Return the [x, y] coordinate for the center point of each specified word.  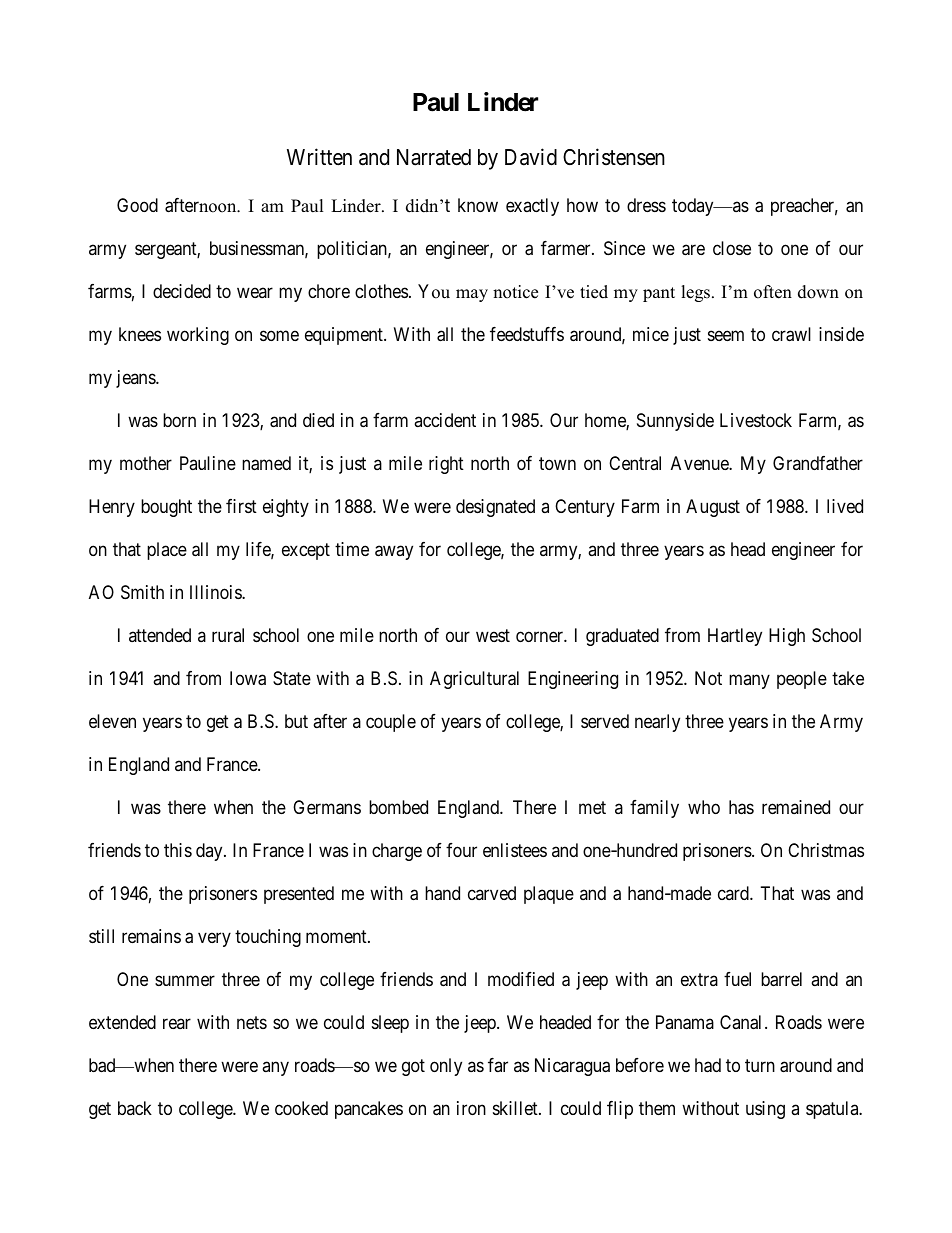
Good [137, 205]
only [446, 1067]
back [135, 1108]
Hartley [735, 637]
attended [160, 635]
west [493, 635]
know [478, 205]
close [732, 248]
